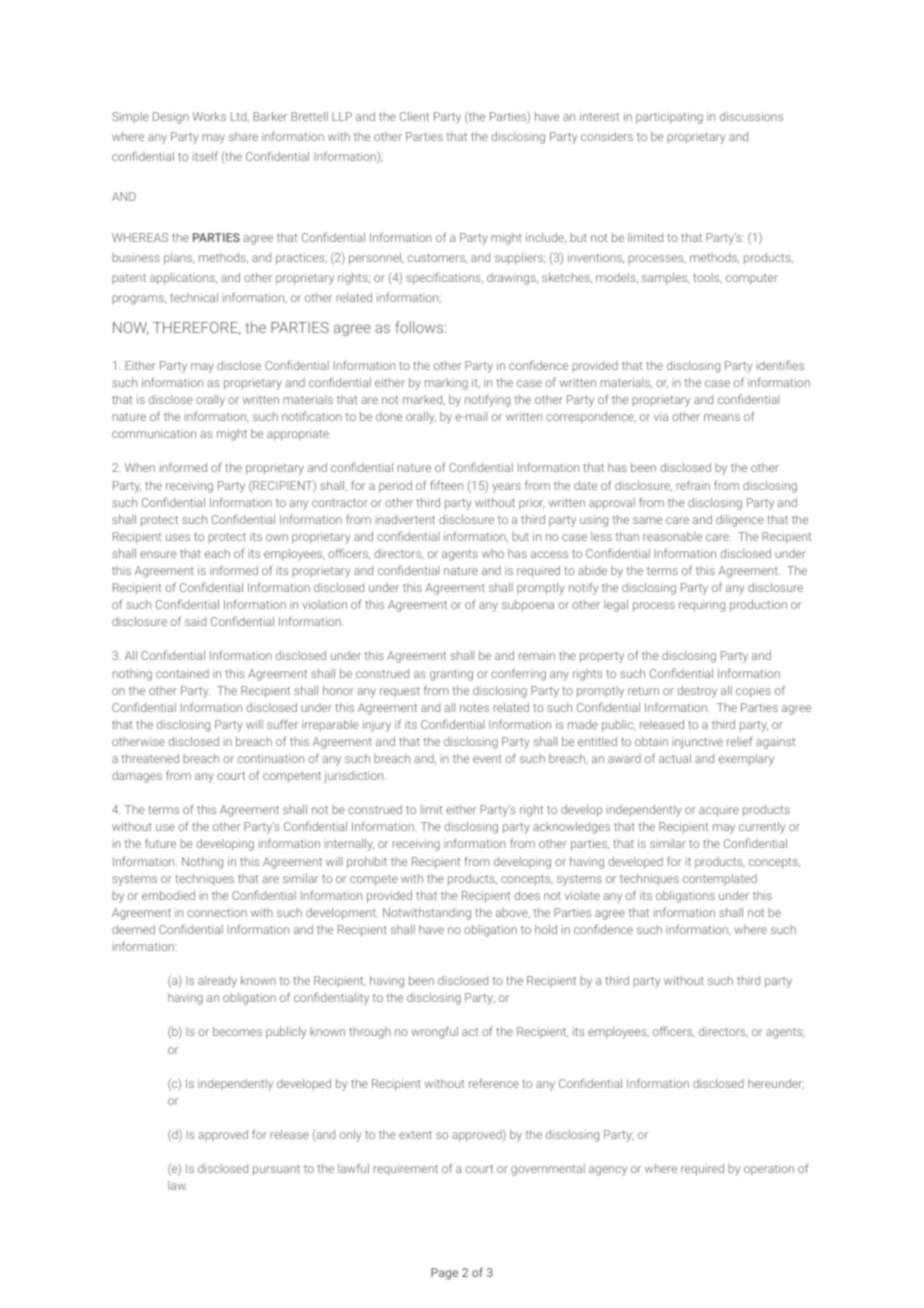  I want to click on above, so click(513, 913).
